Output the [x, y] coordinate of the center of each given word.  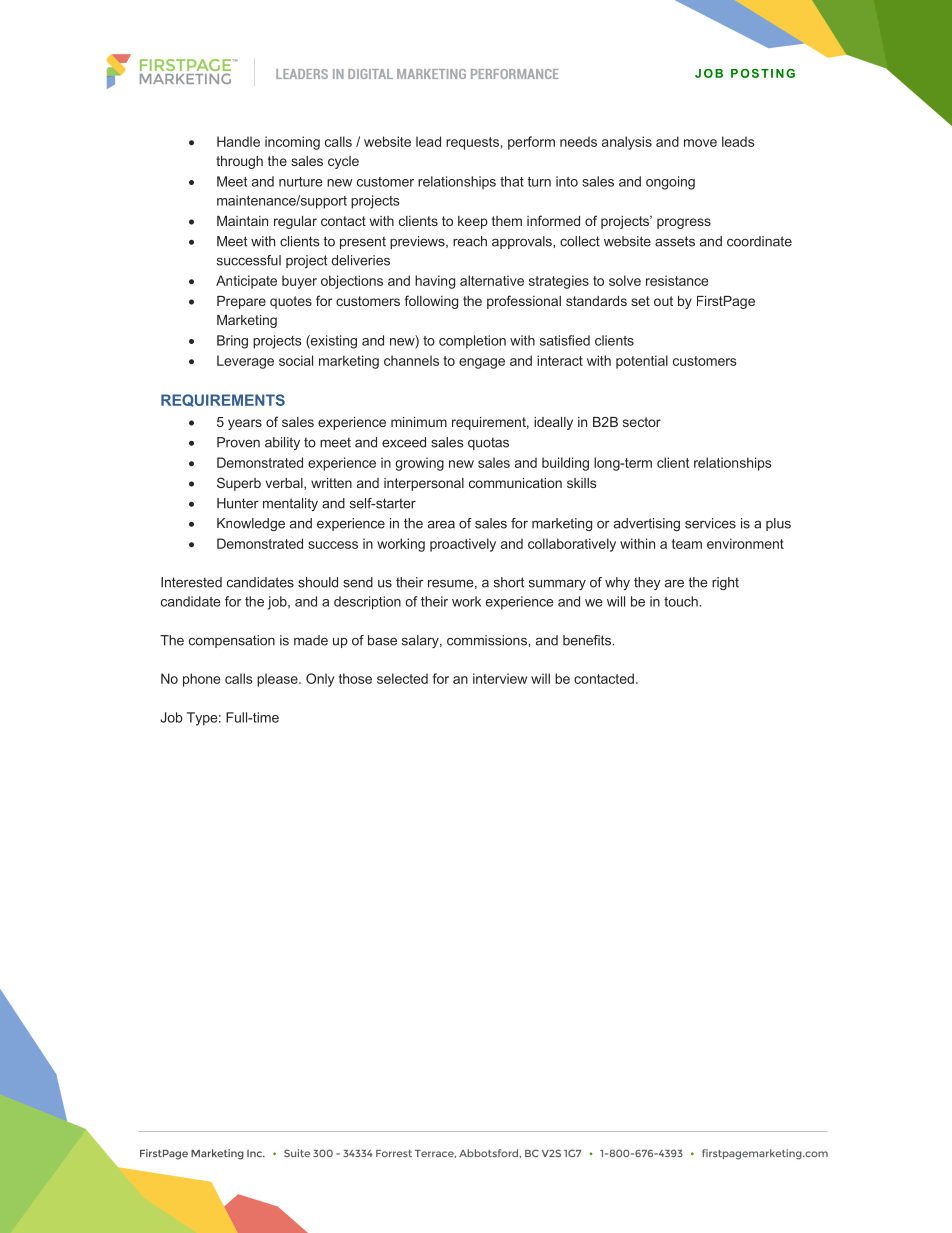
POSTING [763, 73]
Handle [238, 141]
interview [500, 678]
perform [531, 143]
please [278, 680]
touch [681, 601]
